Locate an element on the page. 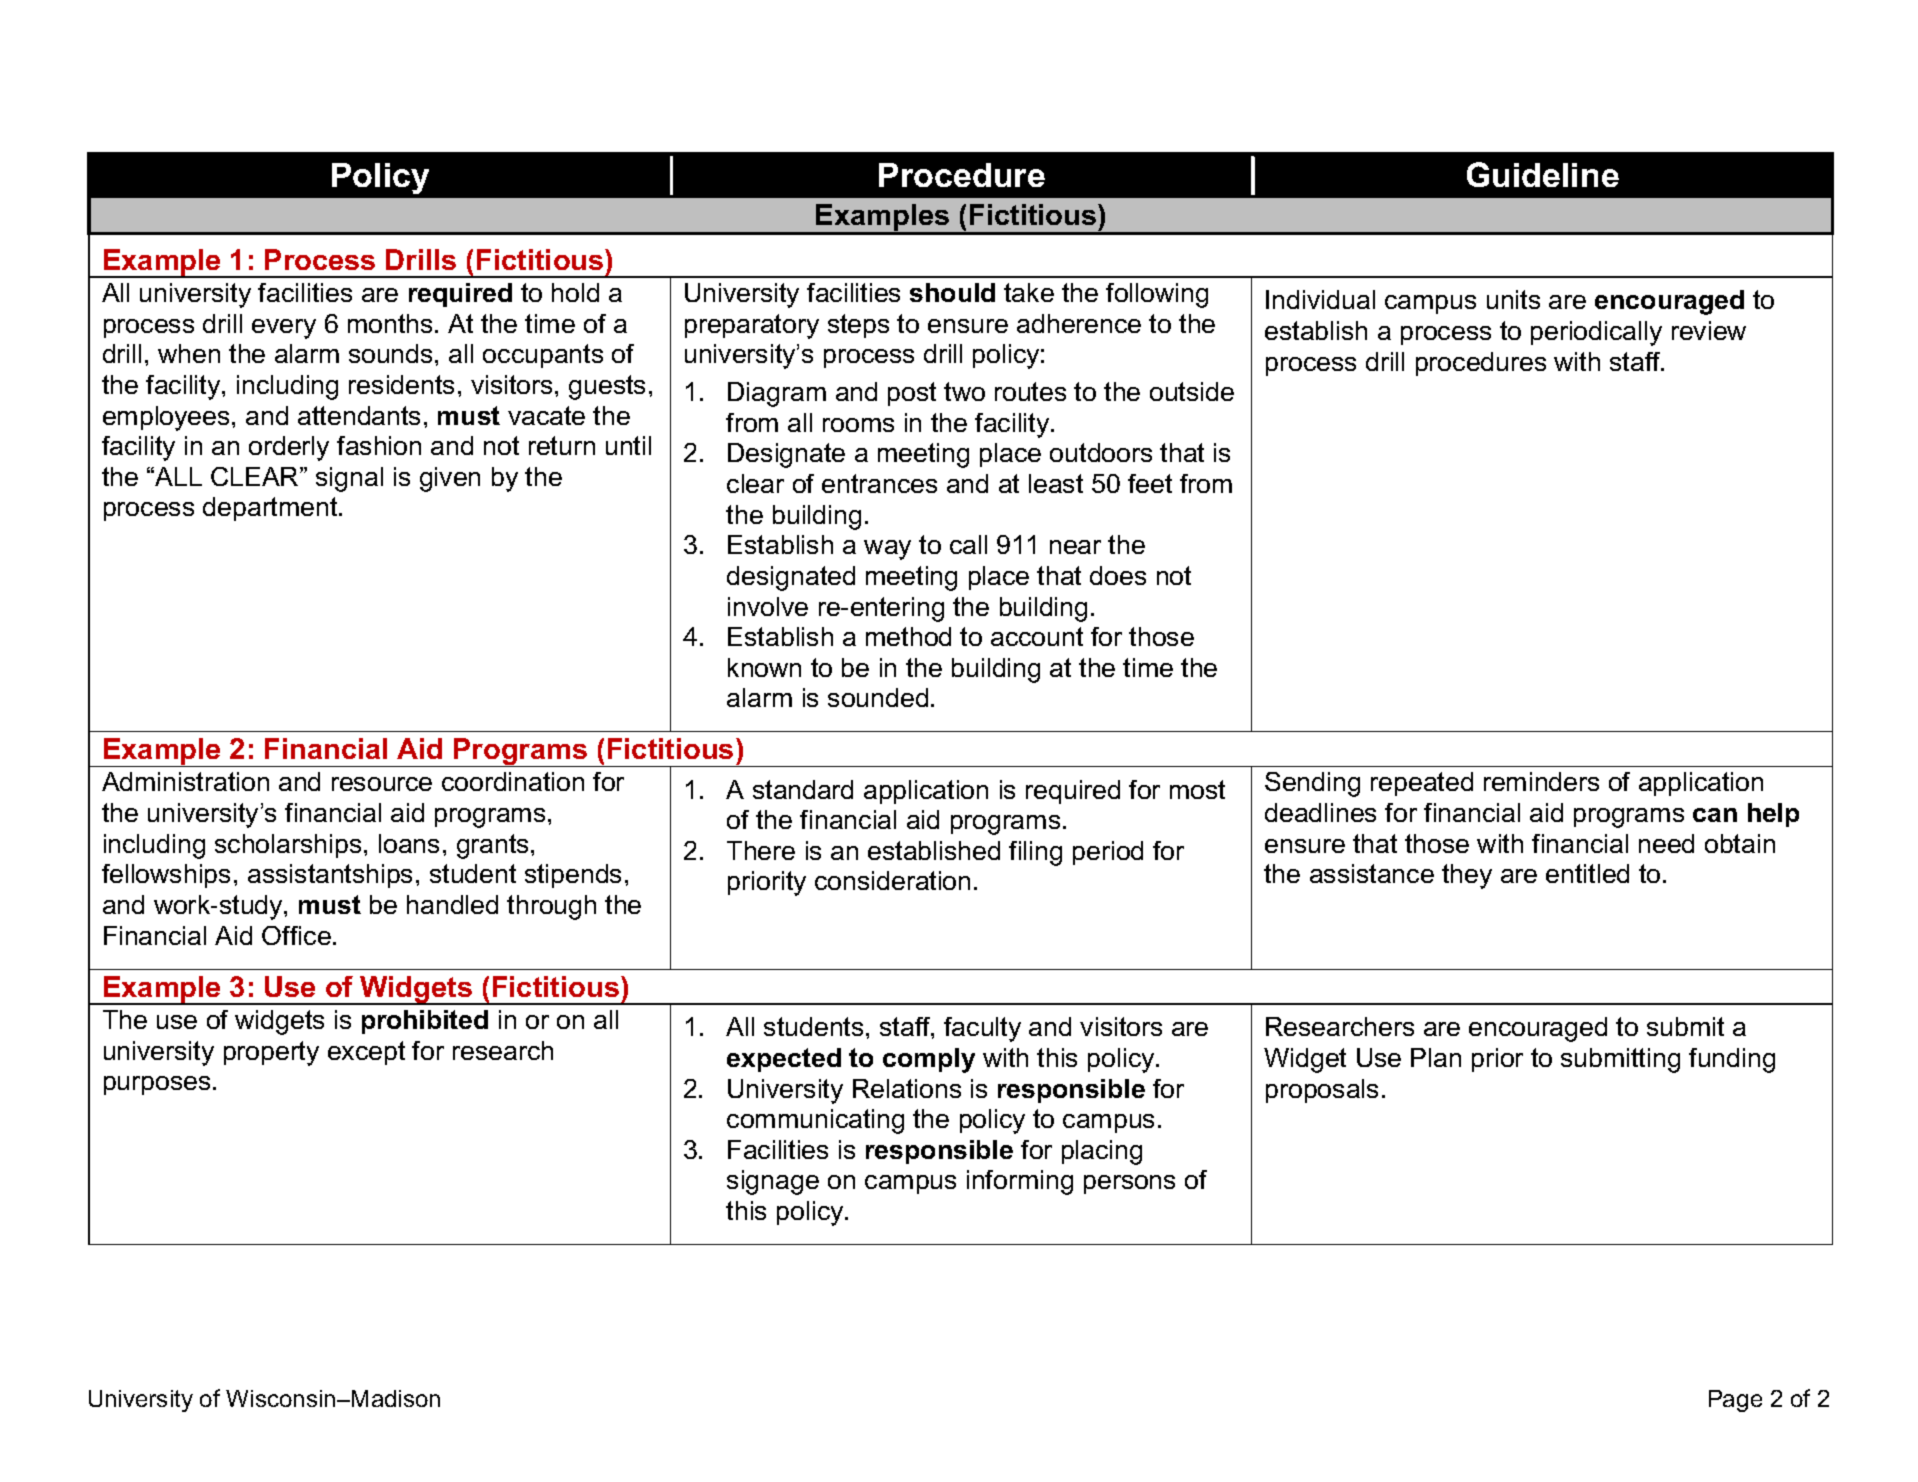  should is located at coordinates (952, 292).
